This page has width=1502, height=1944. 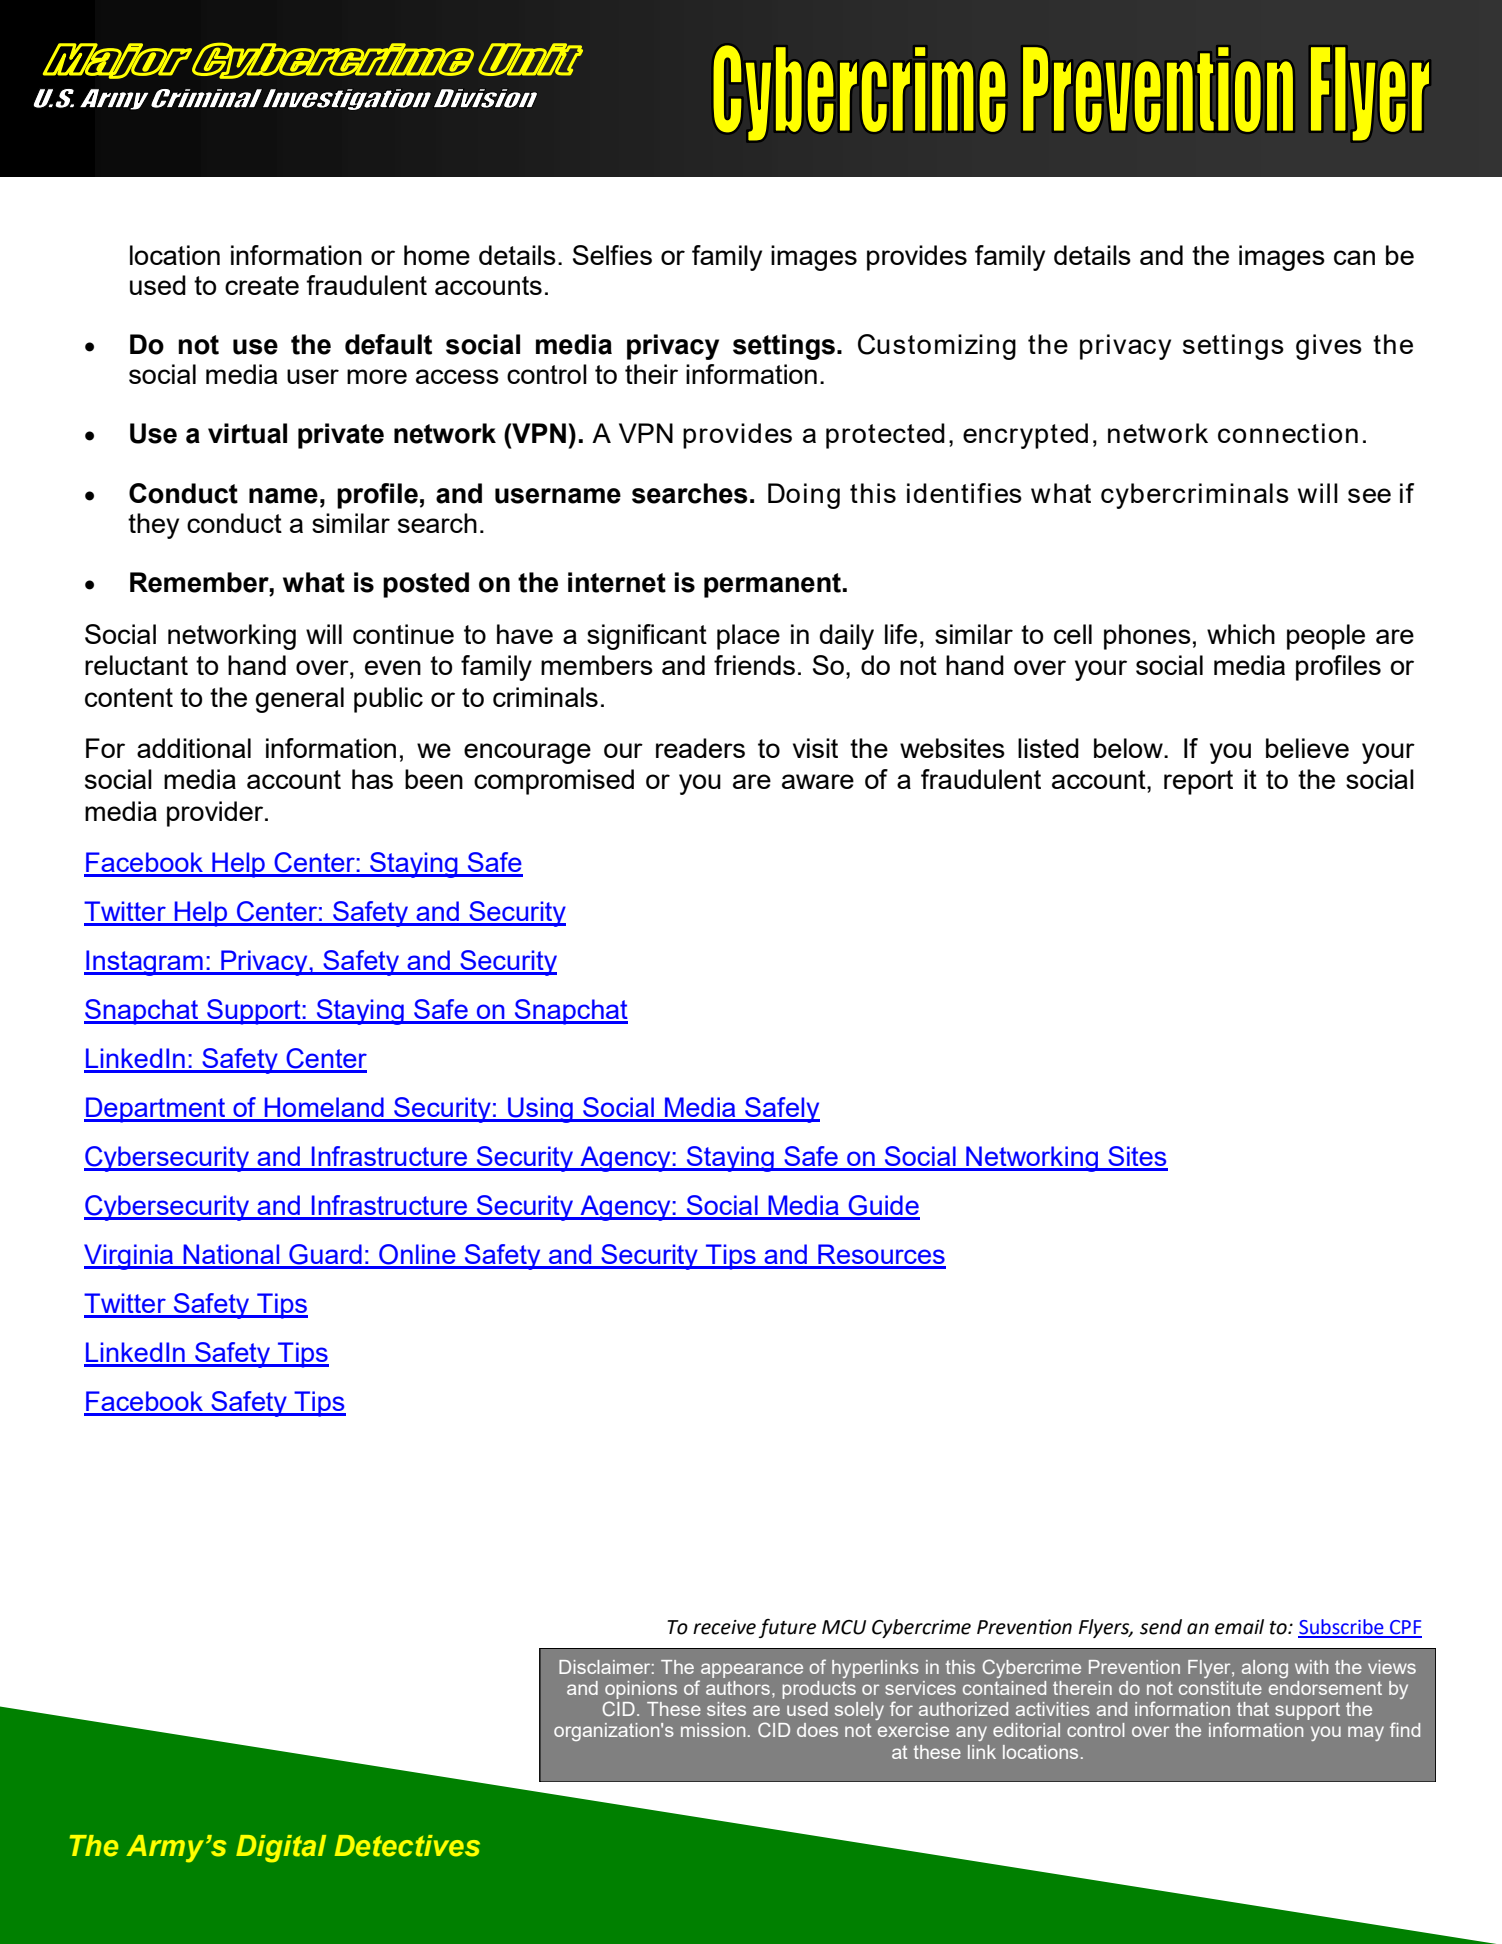 I want to click on their, so click(x=651, y=374).
